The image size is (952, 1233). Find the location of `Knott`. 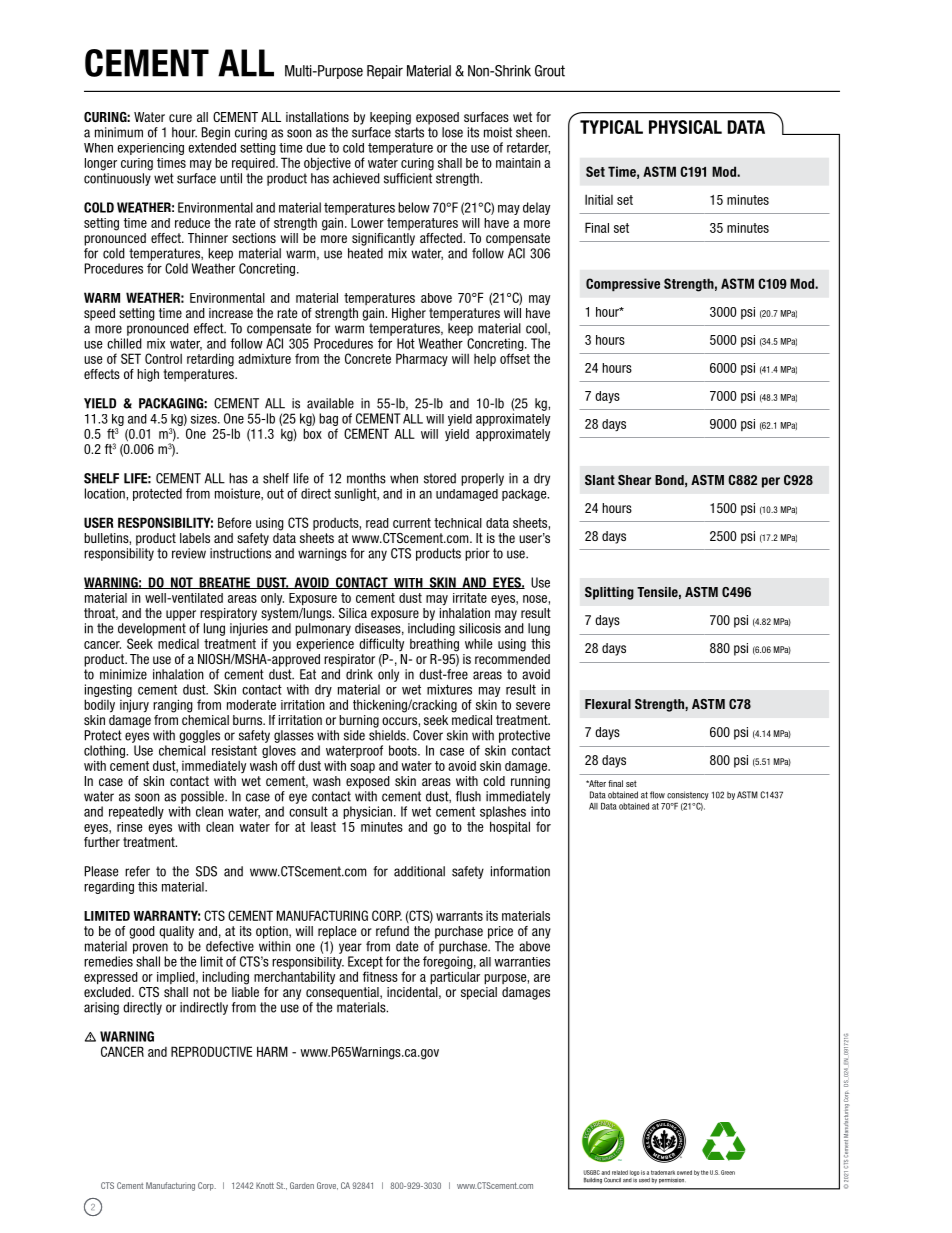

Knott is located at coordinates (265, 1185).
